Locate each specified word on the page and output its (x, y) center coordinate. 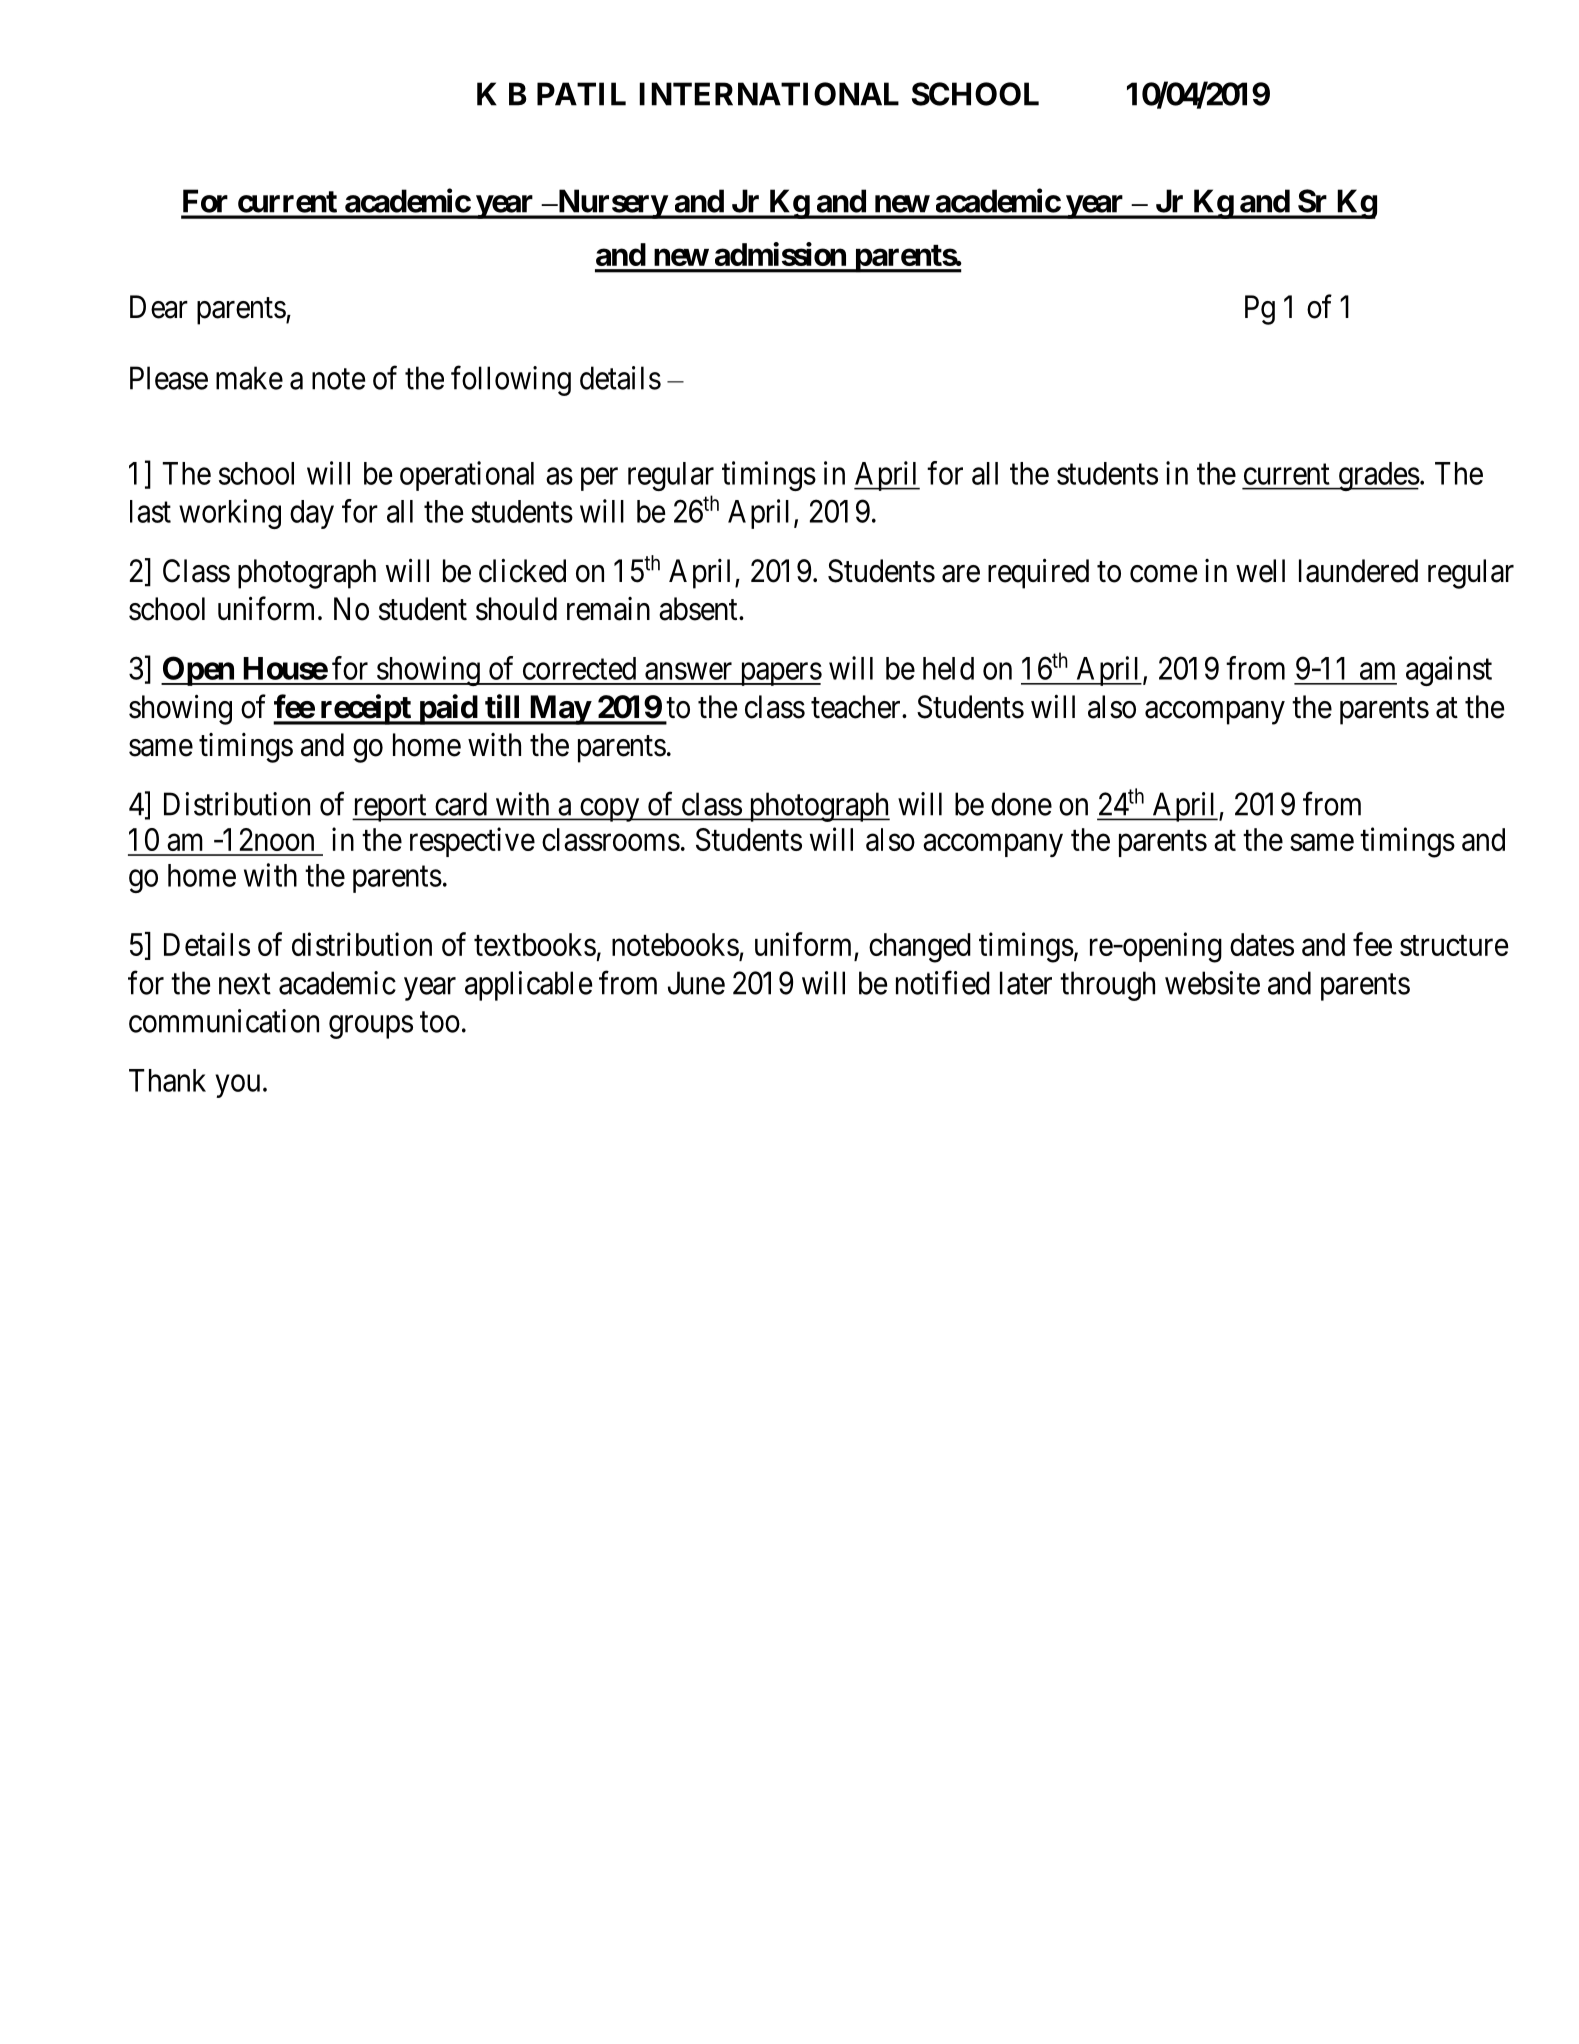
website (1212, 983)
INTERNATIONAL (769, 94)
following (511, 381)
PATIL (581, 94)
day (312, 514)
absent (699, 609)
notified (943, 983)
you (237, 1086)
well (1260, 571)
